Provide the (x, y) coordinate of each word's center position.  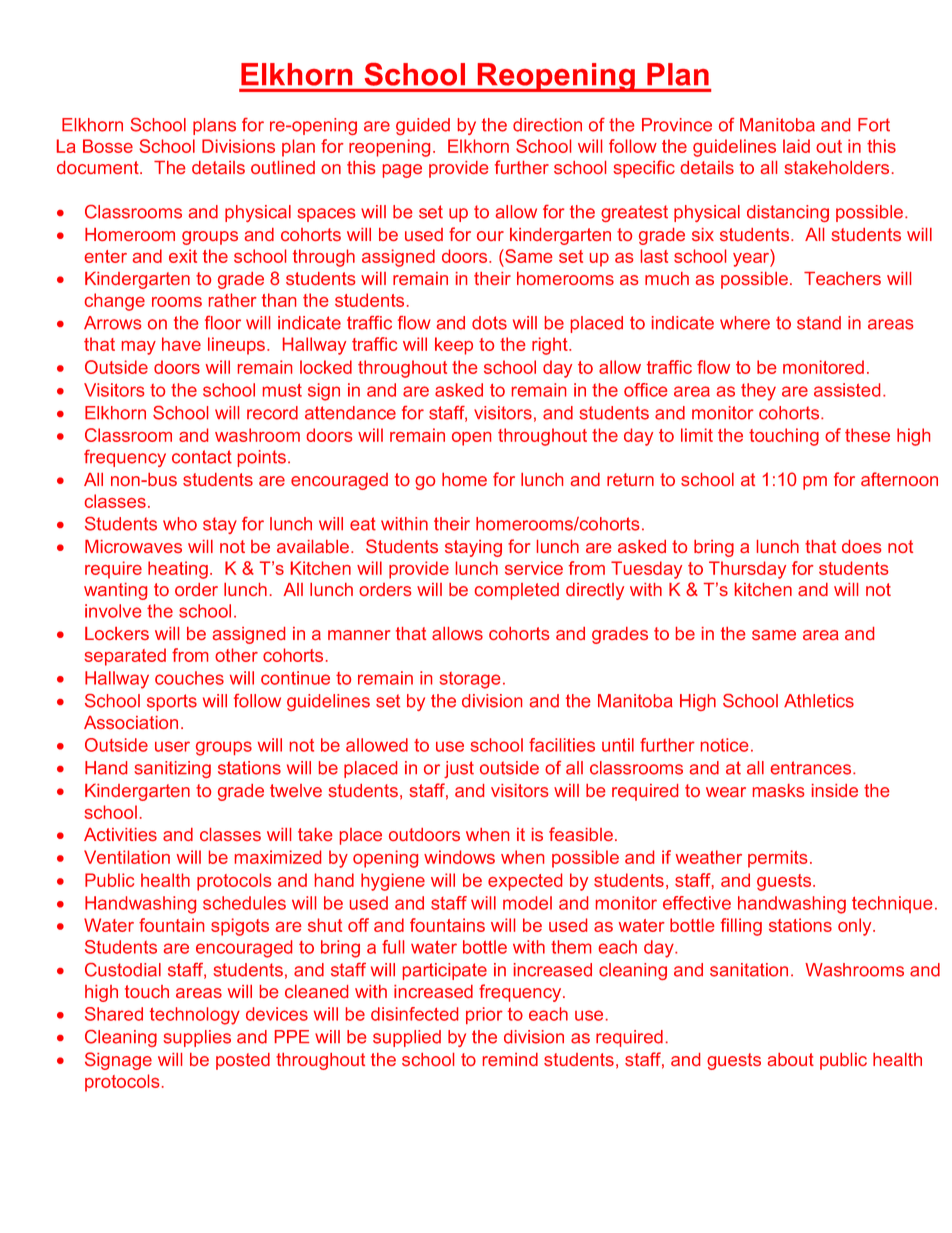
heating (178, 570)
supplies (197, 1038)
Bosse (108, 146)
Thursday (747, 570)
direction (547, 125)
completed (517, 591)
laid (796, 146)
